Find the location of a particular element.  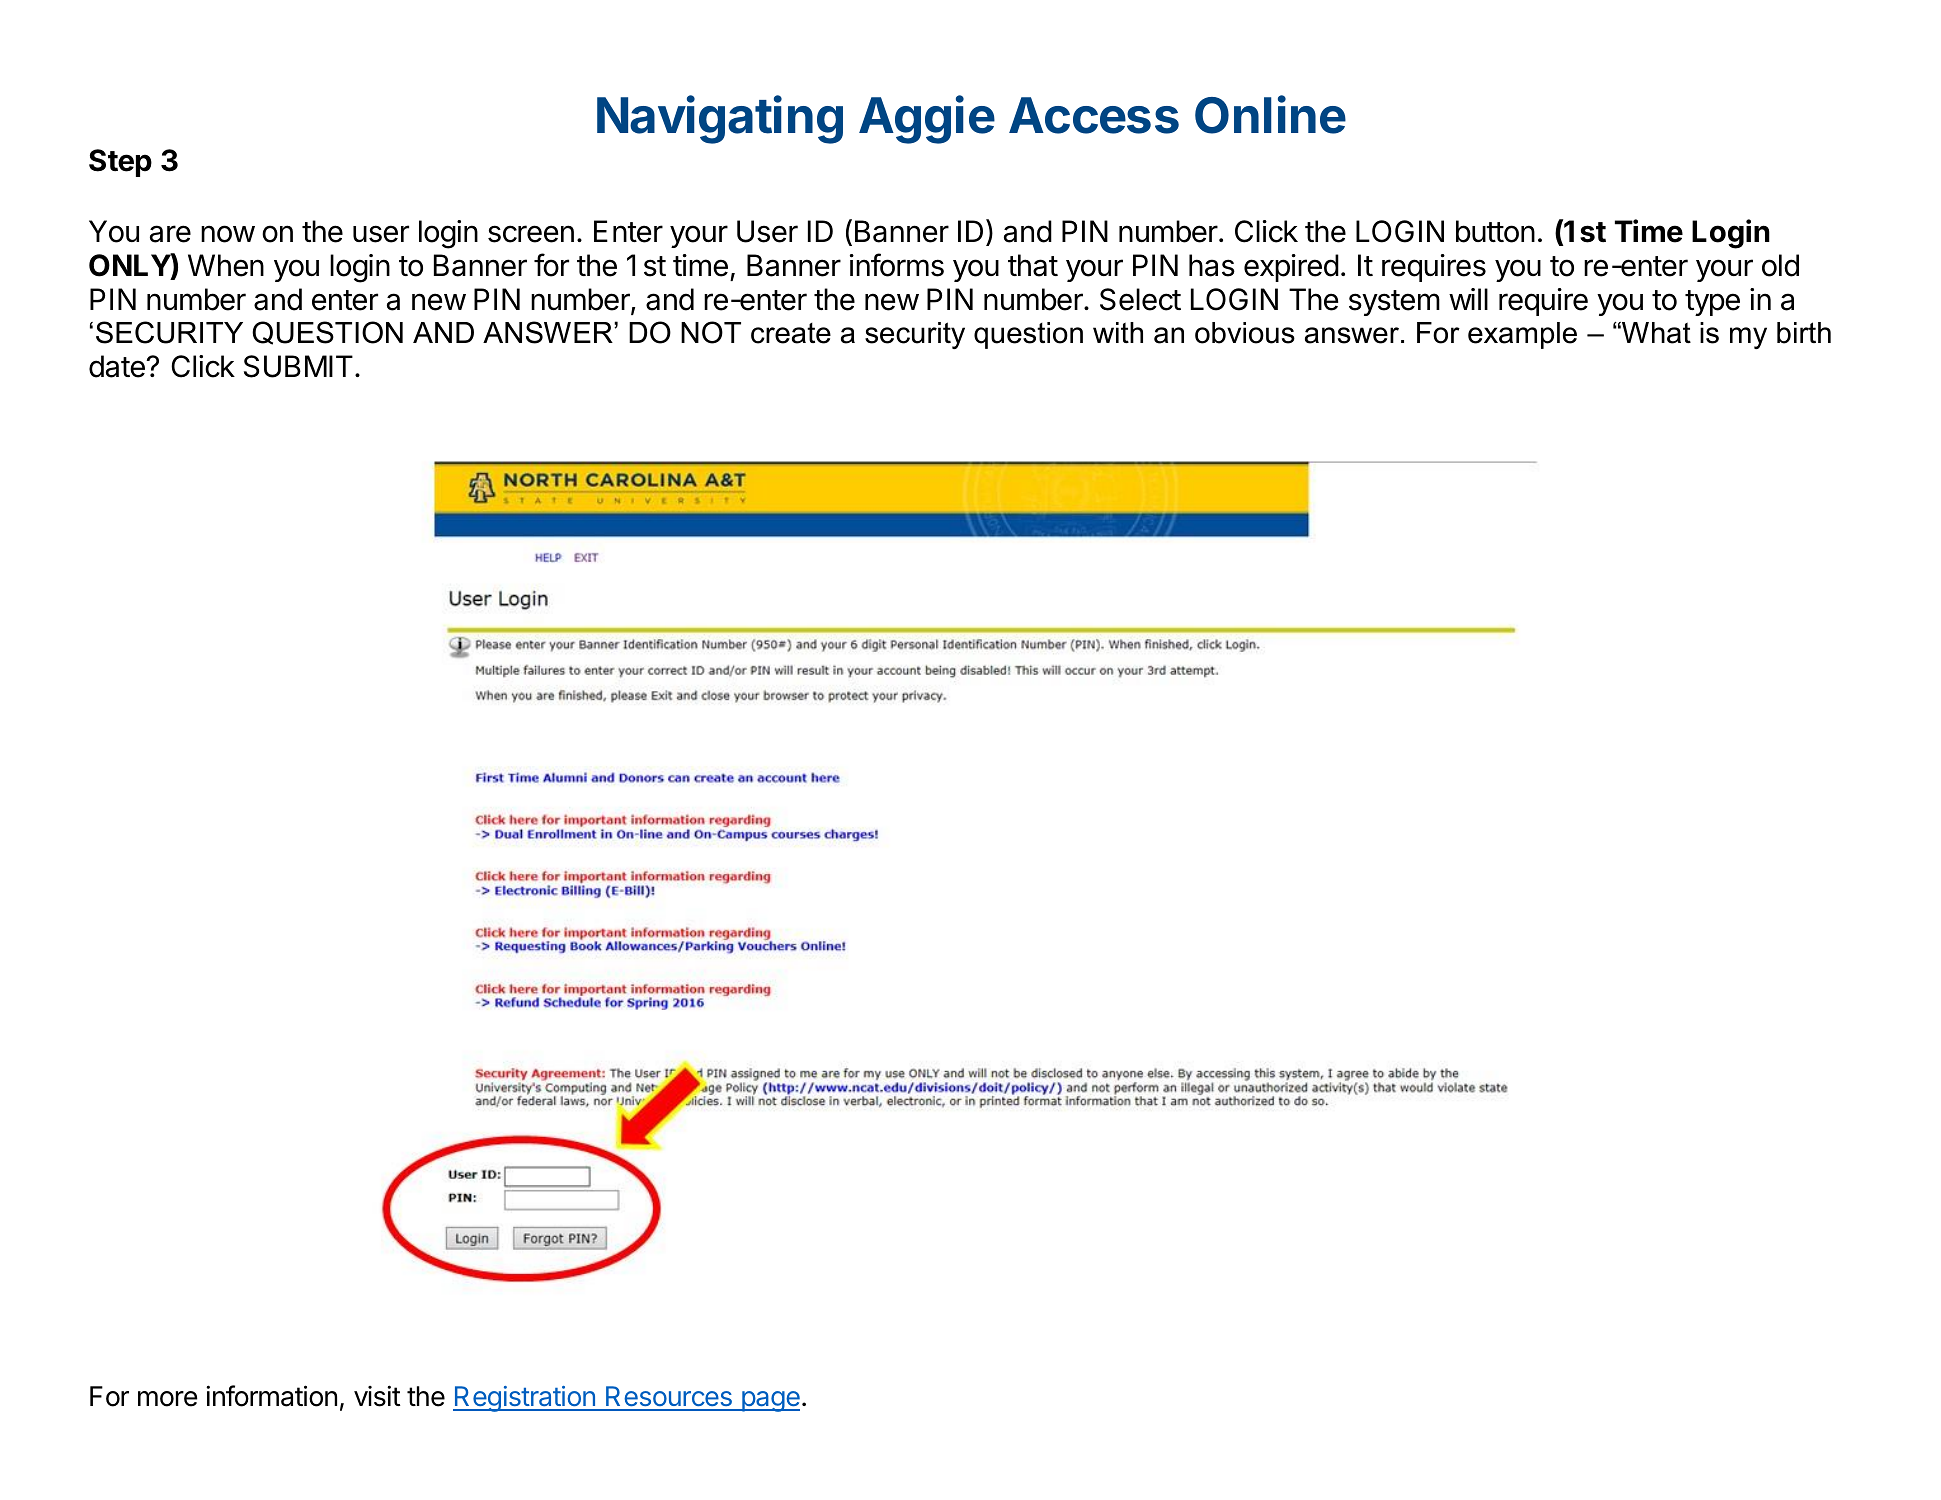

old is located at coordinates (1780, 265).
